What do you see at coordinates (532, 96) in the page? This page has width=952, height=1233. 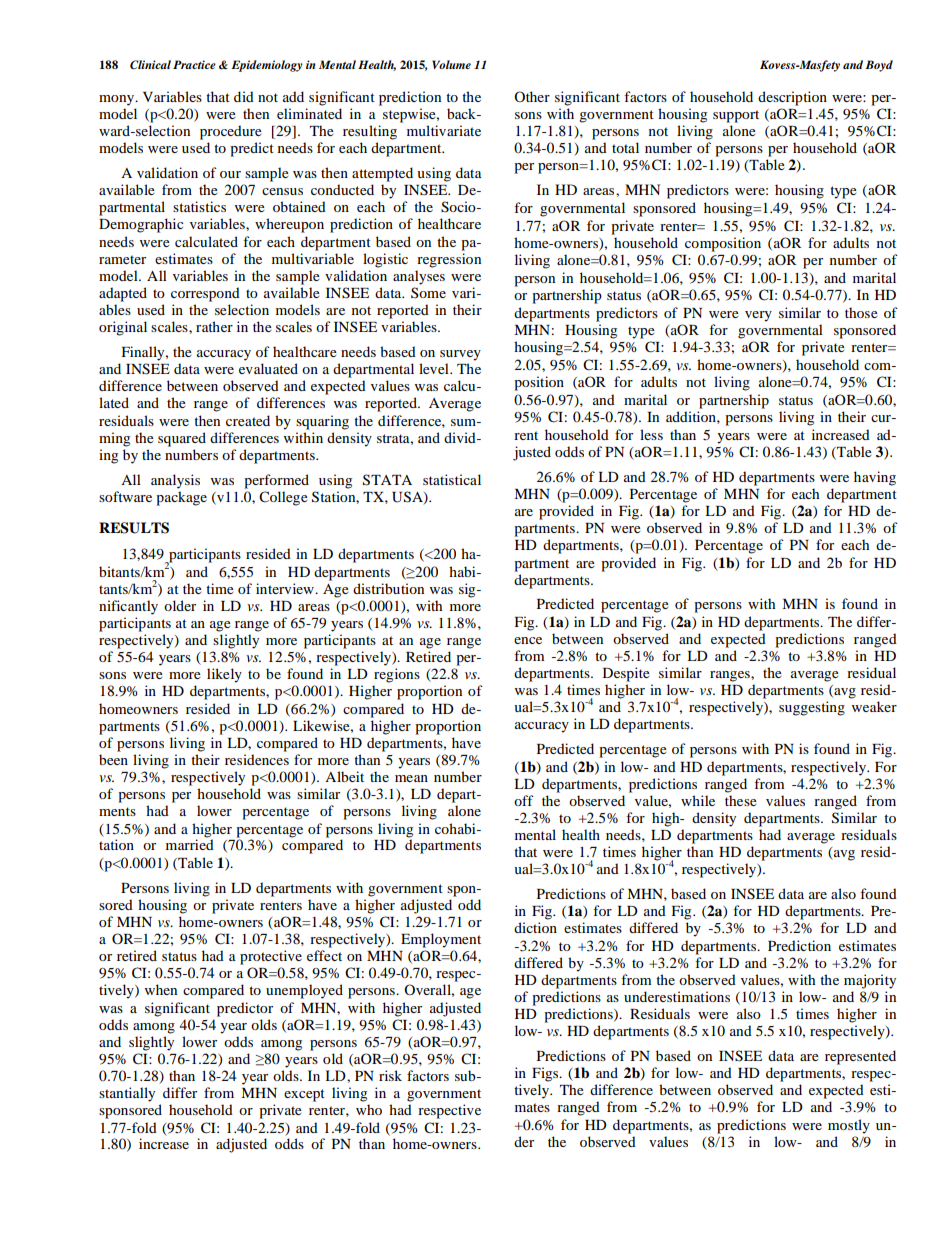 I see `Other` at bounding box center [532, 96].
